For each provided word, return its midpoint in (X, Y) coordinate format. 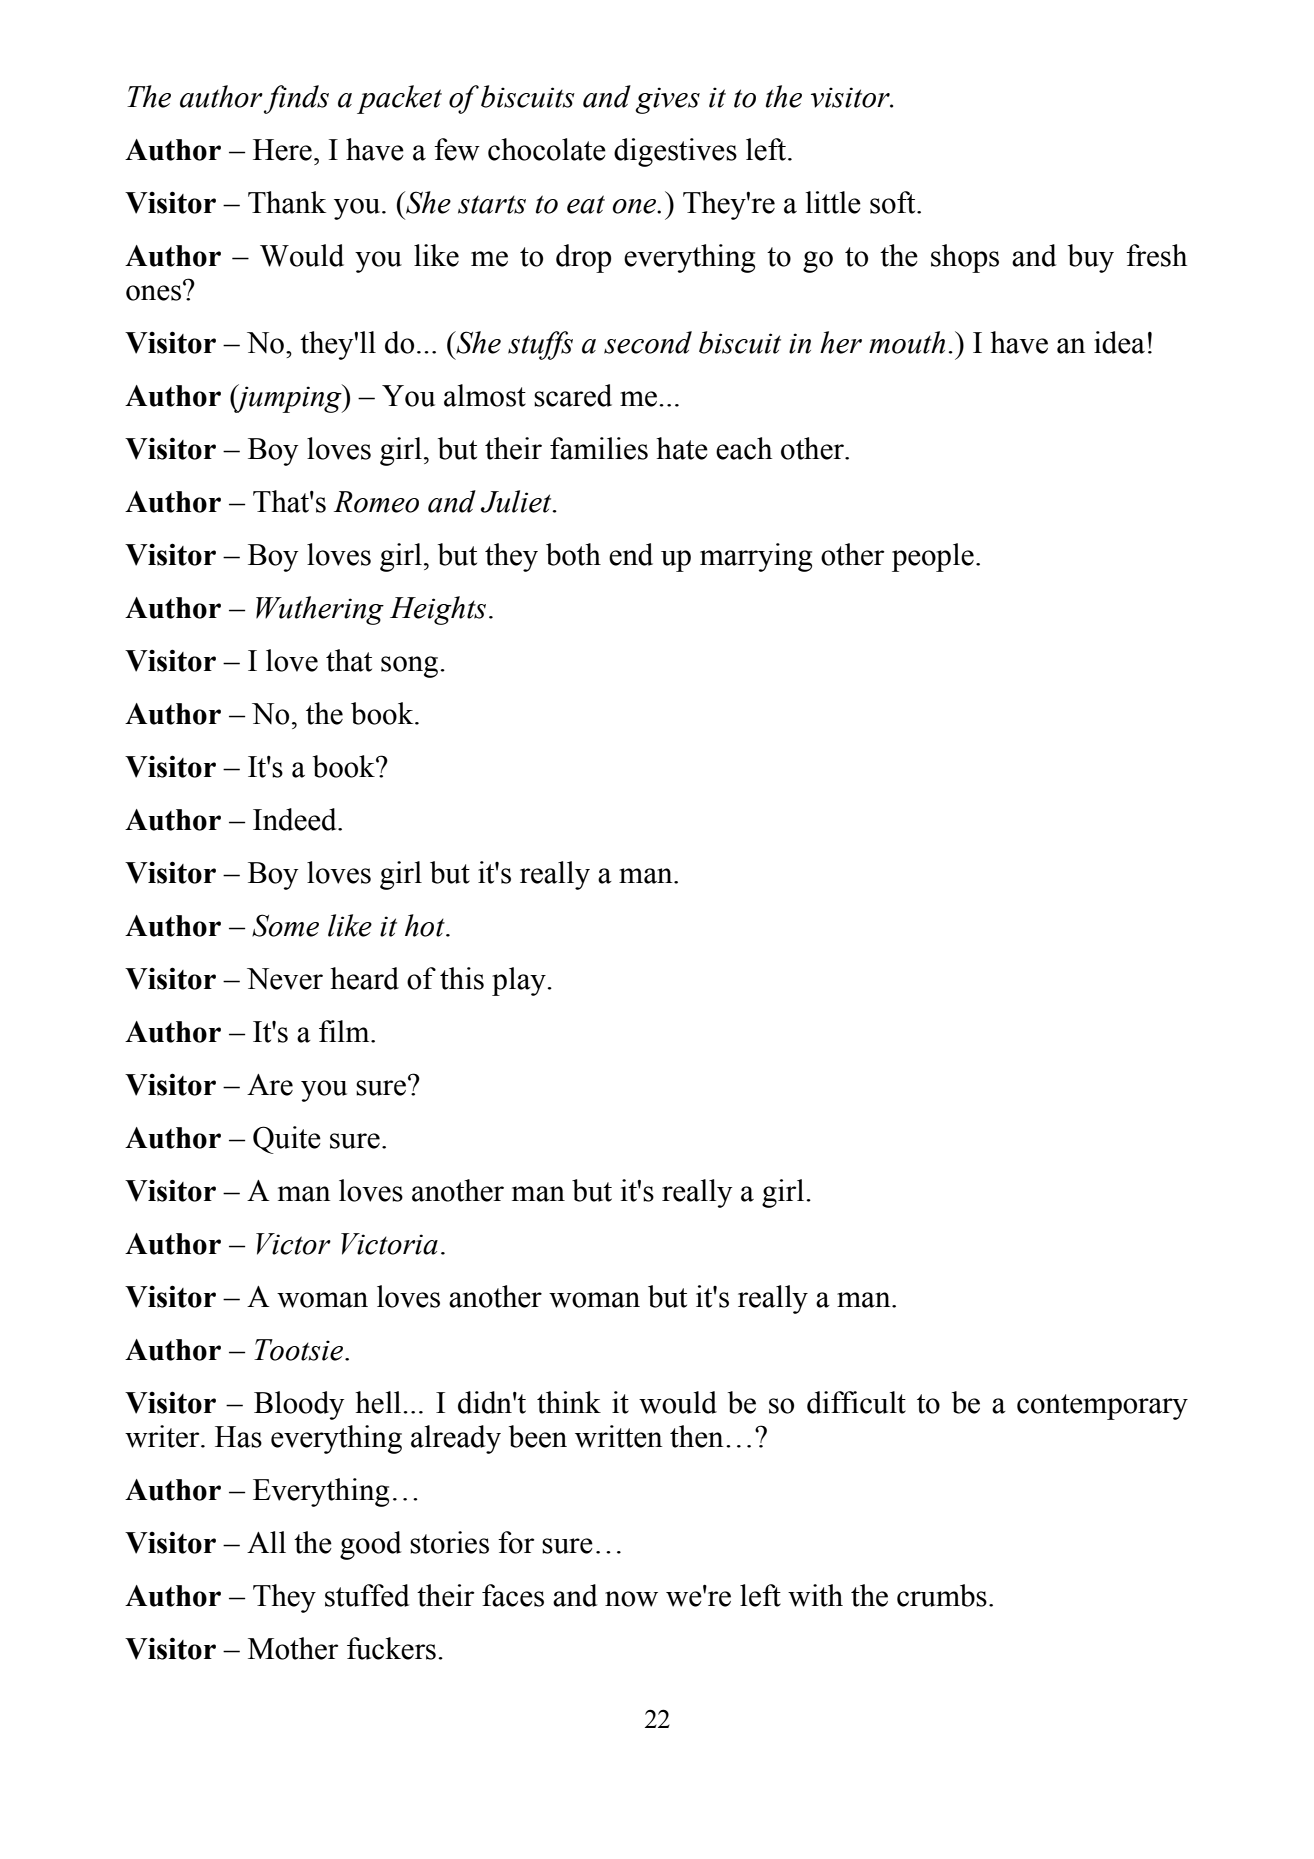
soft (894, 202)
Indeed (296, 819)
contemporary (1102, 1407)
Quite (287, 1140)
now (631, 1599)
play (520, 981)
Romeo (376, 502)
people (933, 557)
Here (282, 150)
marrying (756, 557)
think (569, 1402)
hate (682, 448)
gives (667, 100)
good (370, 1545)
